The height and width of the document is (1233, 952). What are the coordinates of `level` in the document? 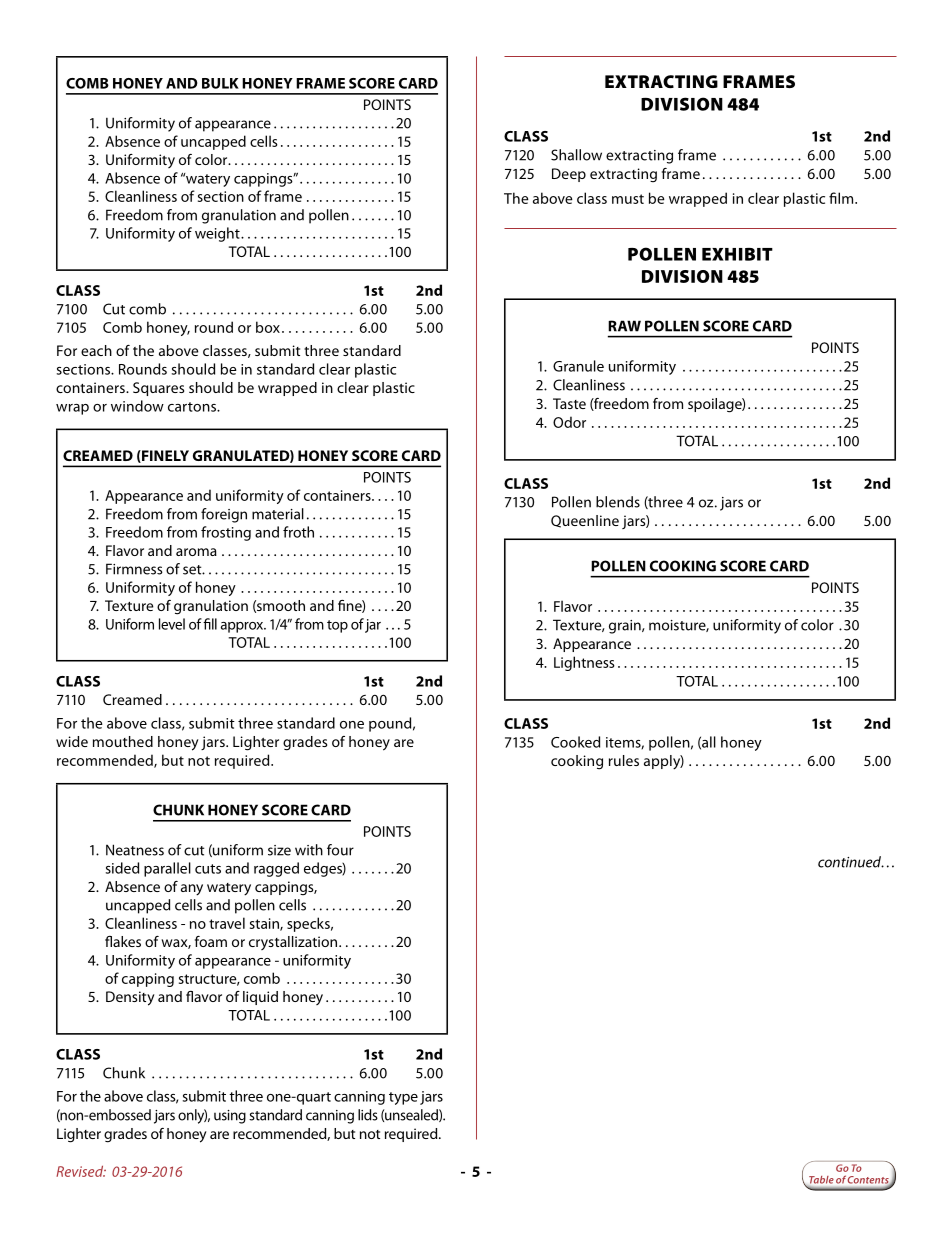 It's located at (172, 624).
